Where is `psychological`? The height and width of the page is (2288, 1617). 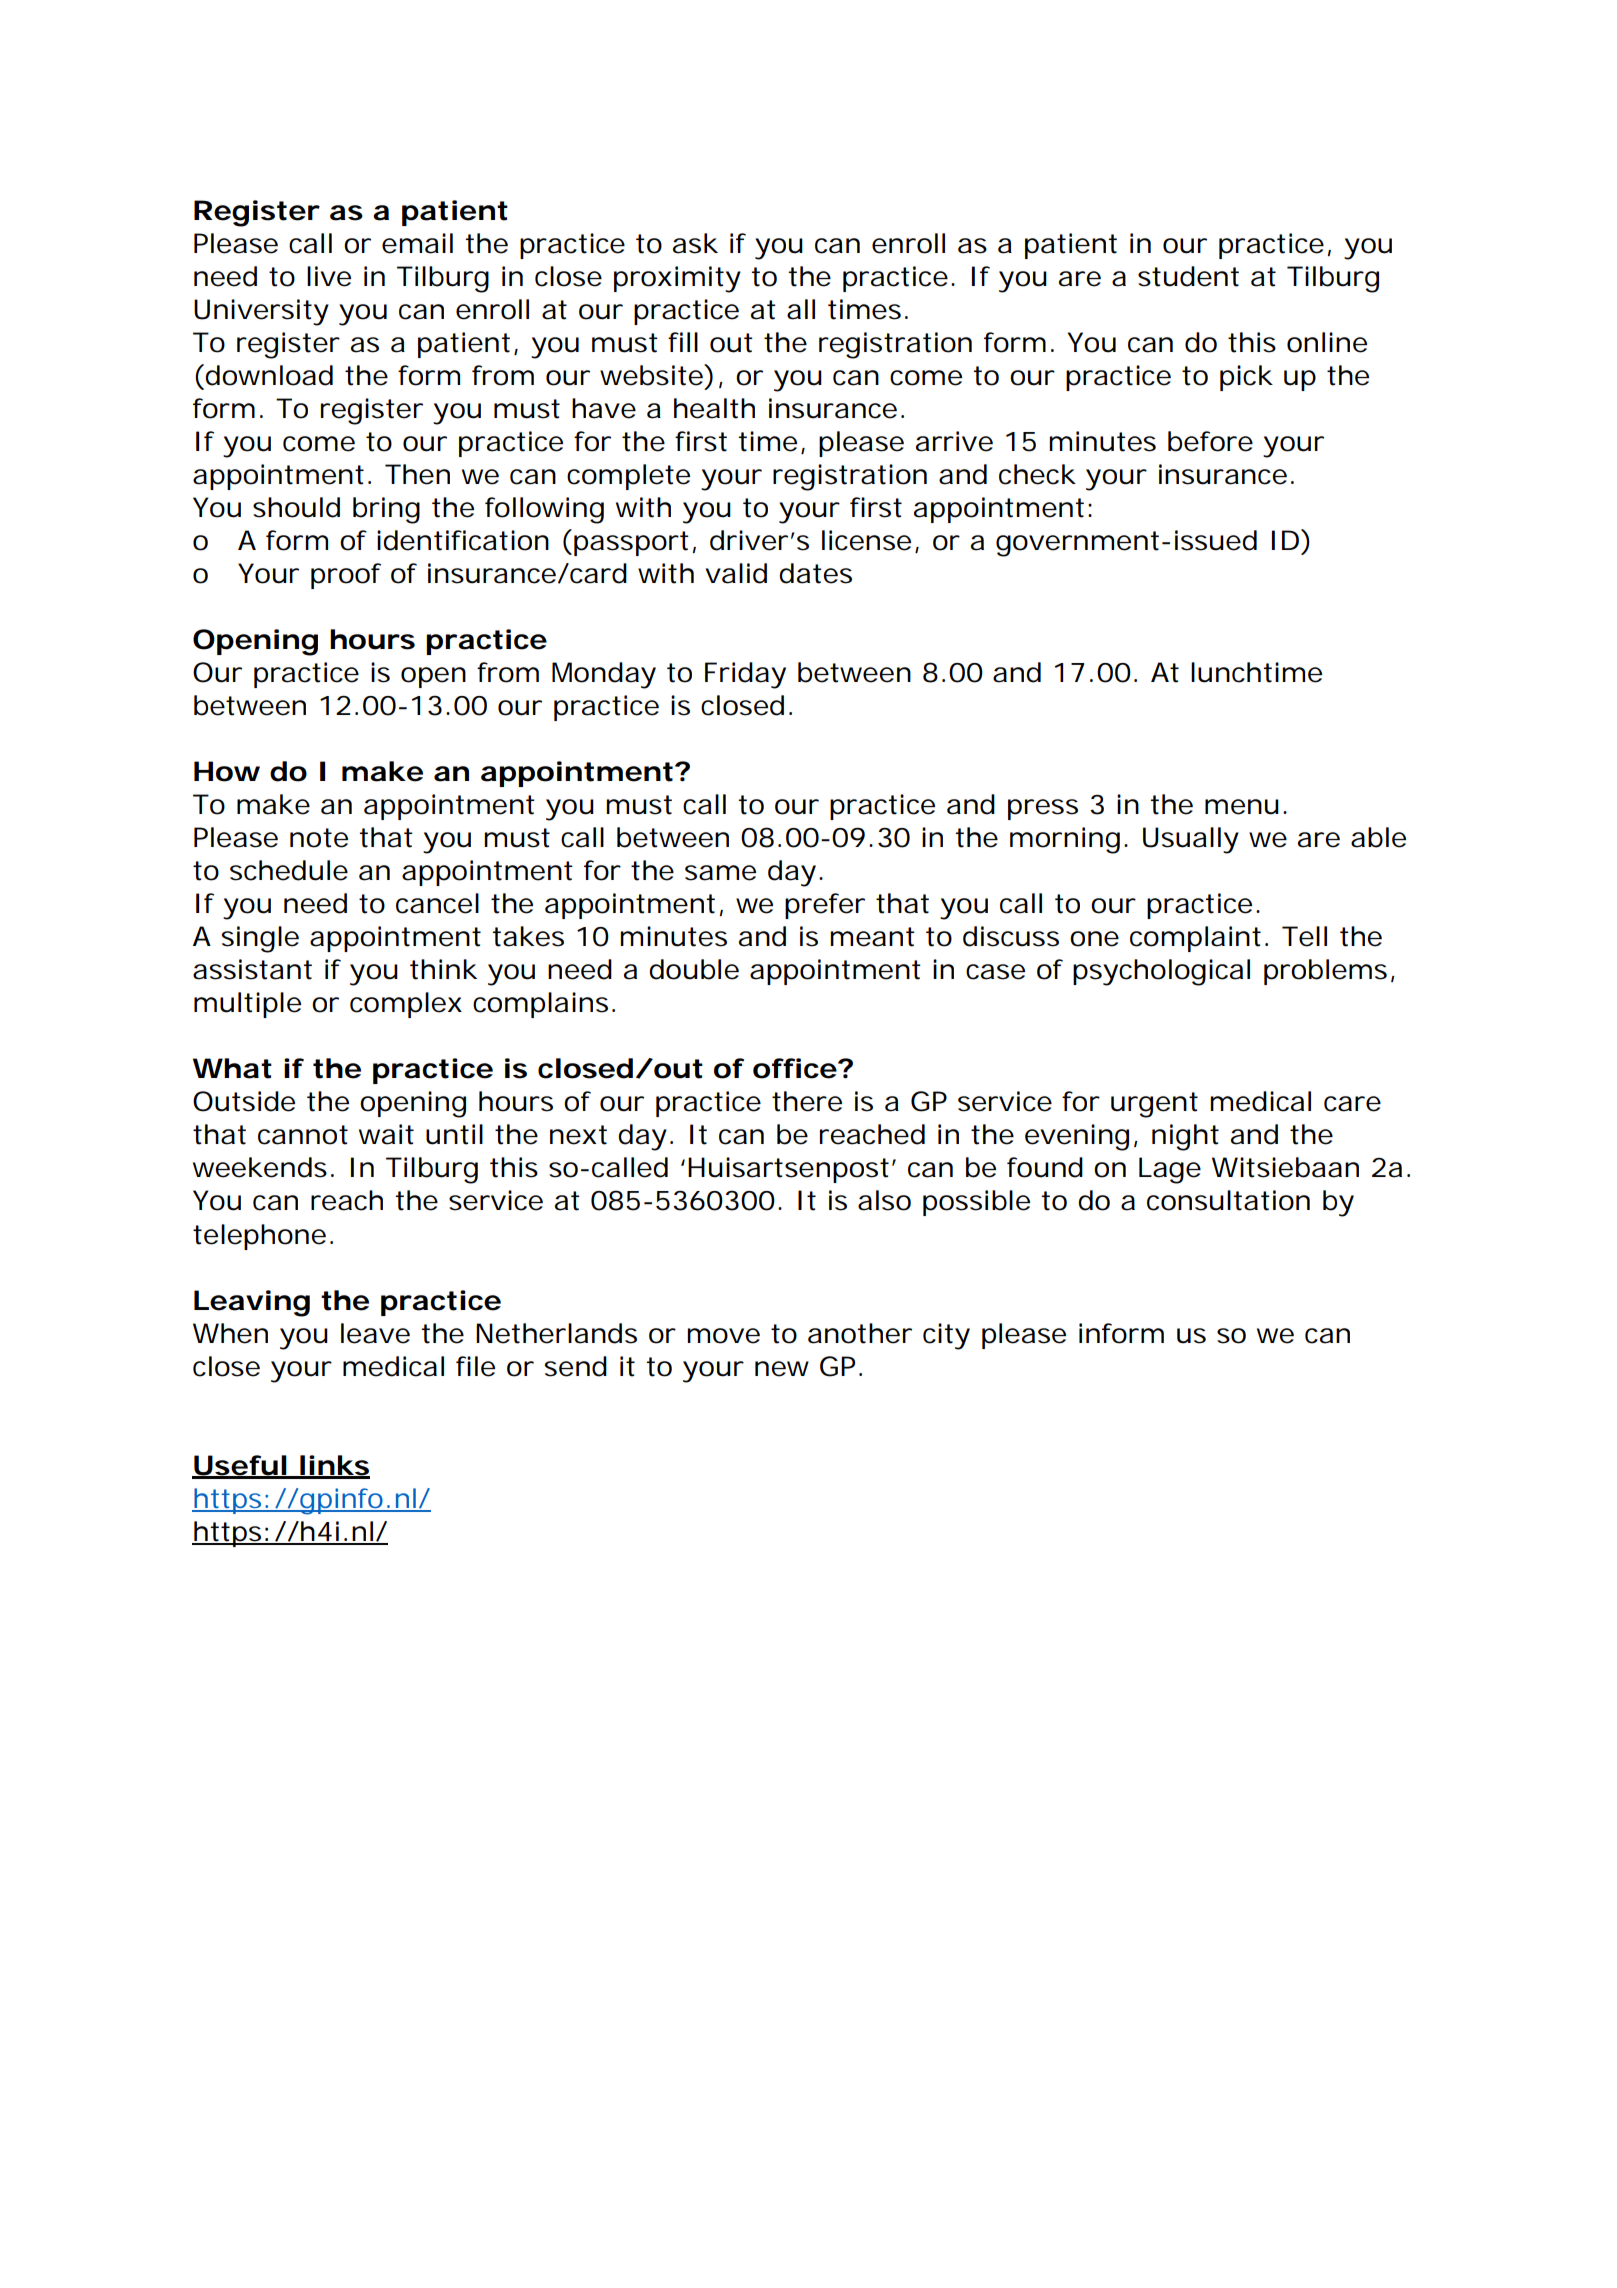 psychological is located at coordinates (1161, 972).
